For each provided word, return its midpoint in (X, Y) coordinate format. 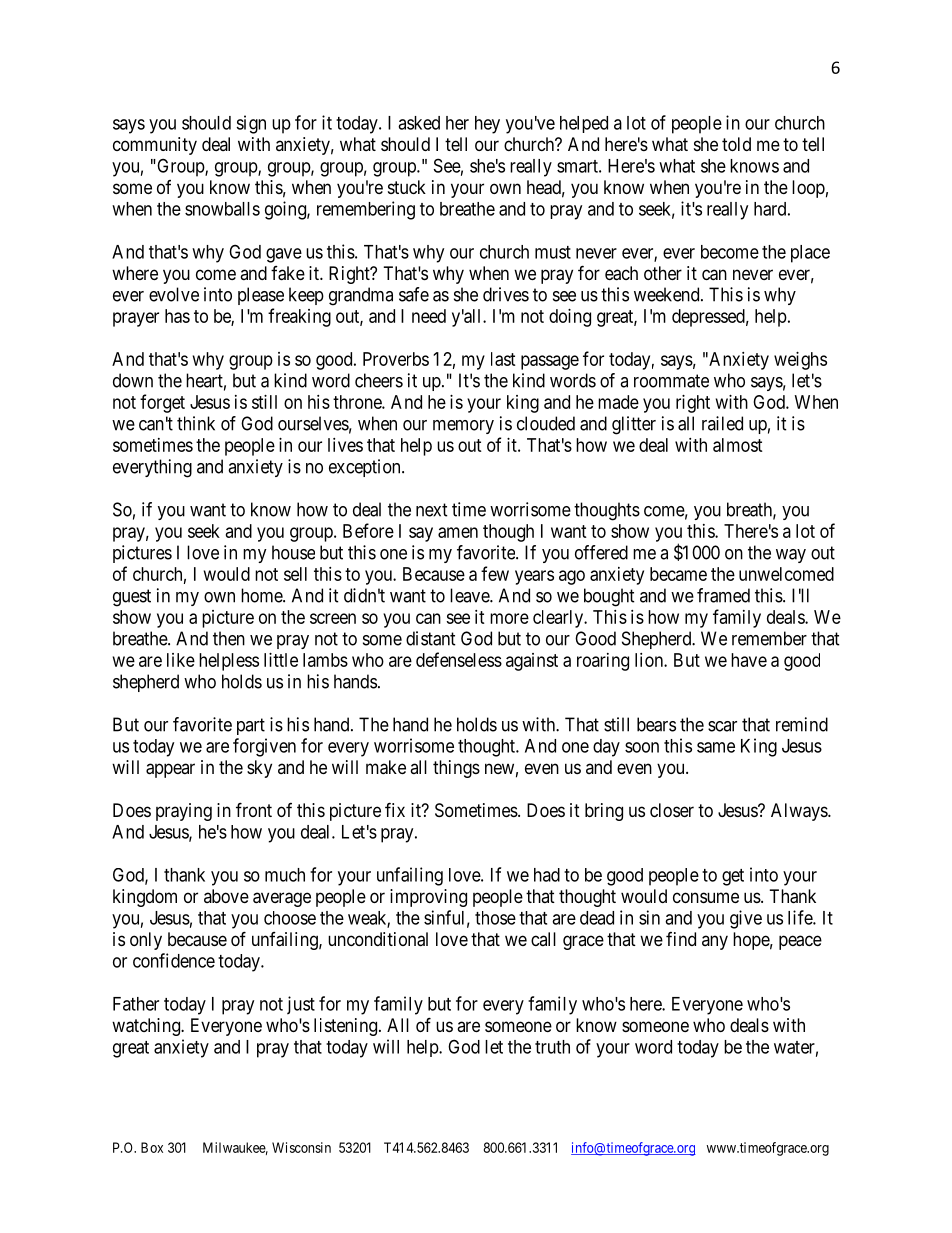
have (749, 660)
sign (251, 124)
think (196, 423)
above (226, 896)
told (736, 144)
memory (463, 427)
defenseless (459, 659)
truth (552, 1047)
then (229, 638)
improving (428, 898)
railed (722, 423)
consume (706, 897)
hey (487, 125)
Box (152, 1147)
